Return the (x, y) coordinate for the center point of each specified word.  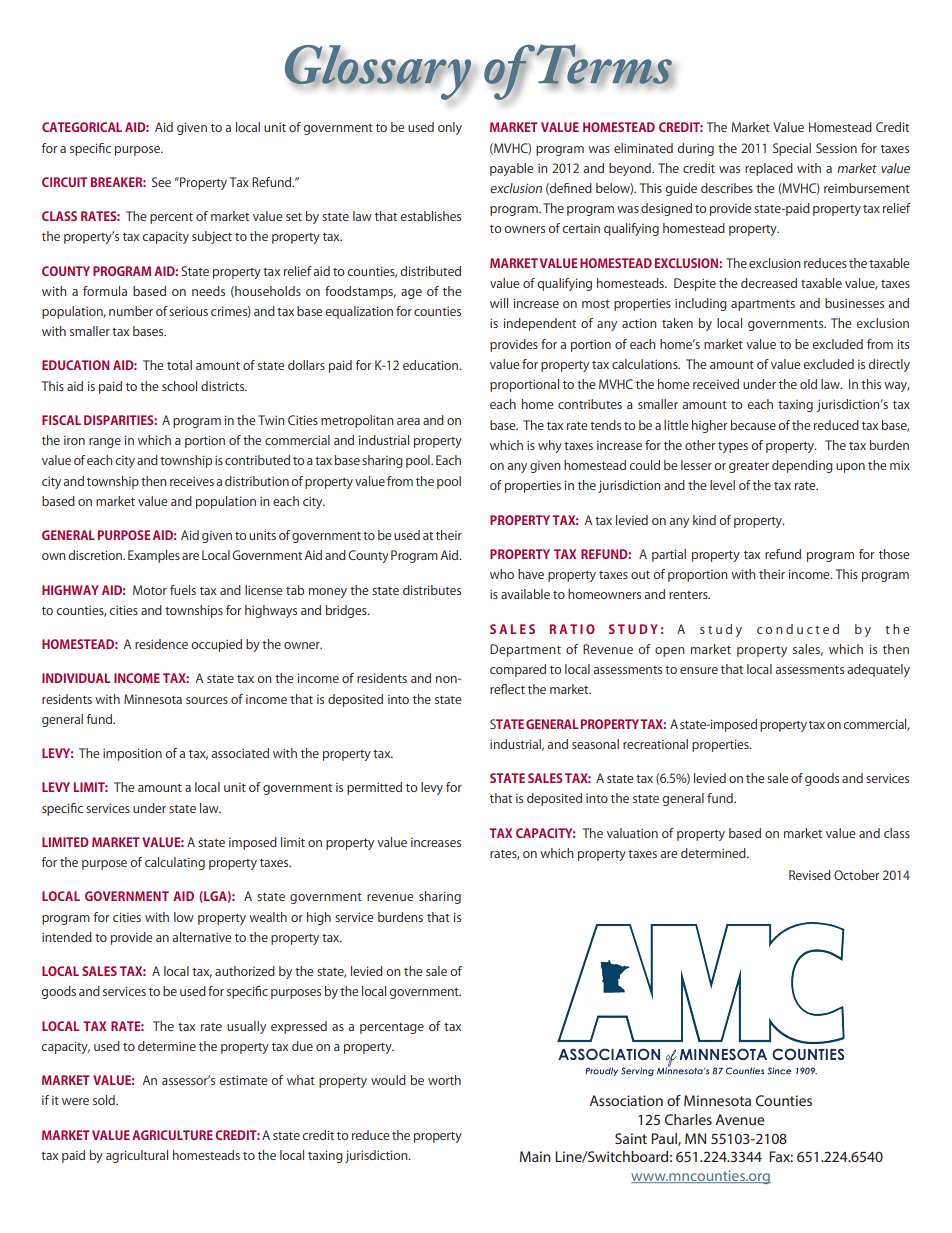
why (550, 446)
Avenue (740, 1119)
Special (792, 149)
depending (802, 466)
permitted (374, 788)
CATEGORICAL (82, 127)
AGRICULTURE (172, 1135)
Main (535, 1156)
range (105, 443)
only (450, 128)
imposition (132, 754)
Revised (810, 875)
